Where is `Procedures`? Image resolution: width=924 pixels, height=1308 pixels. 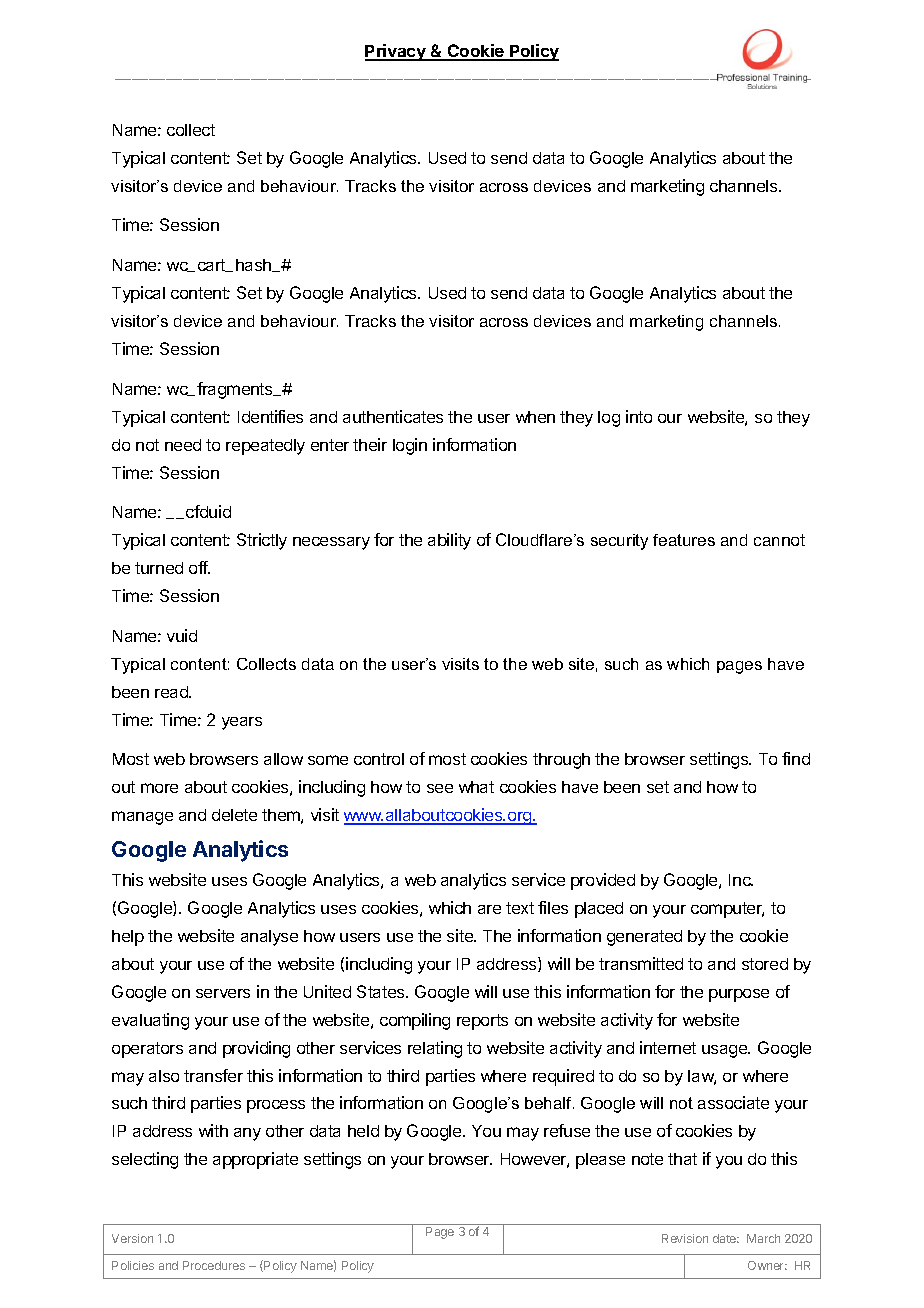 Procedures is located at coordinates (214, 1265).
